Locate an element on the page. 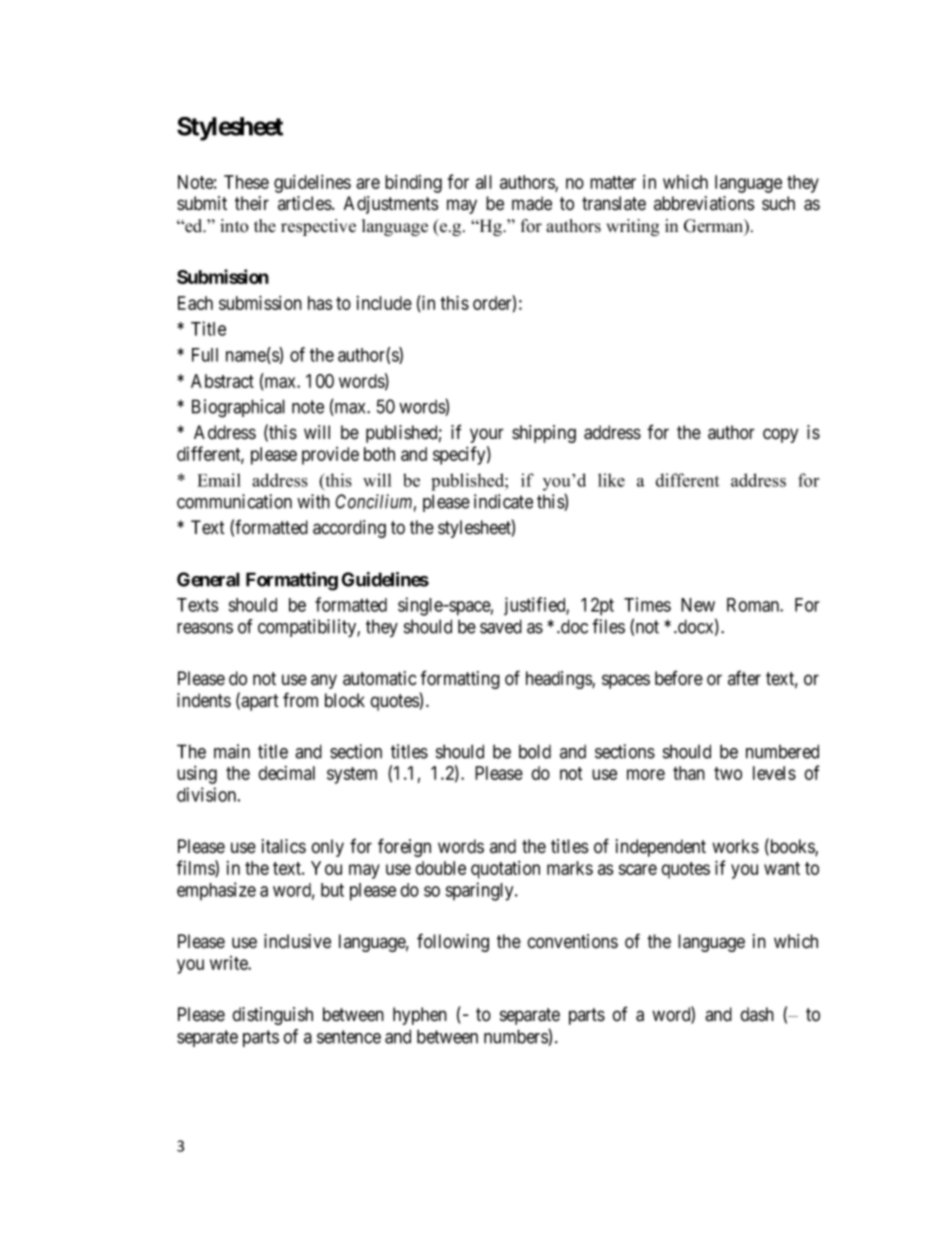 The height and width of the document is (1233, 952). abbreviations is located at coordinates (704, 203).
